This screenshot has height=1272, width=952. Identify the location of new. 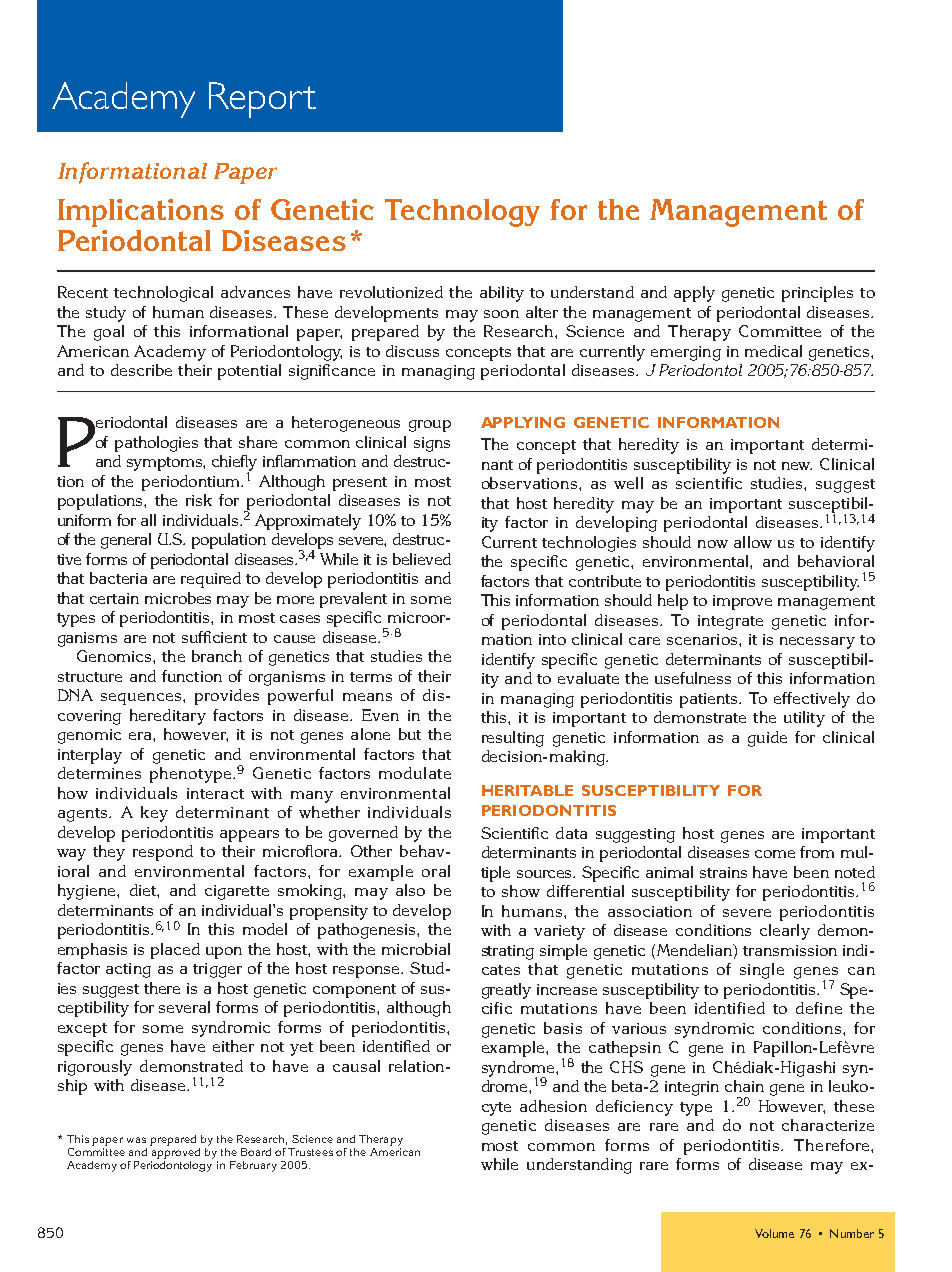
(797, 466).
